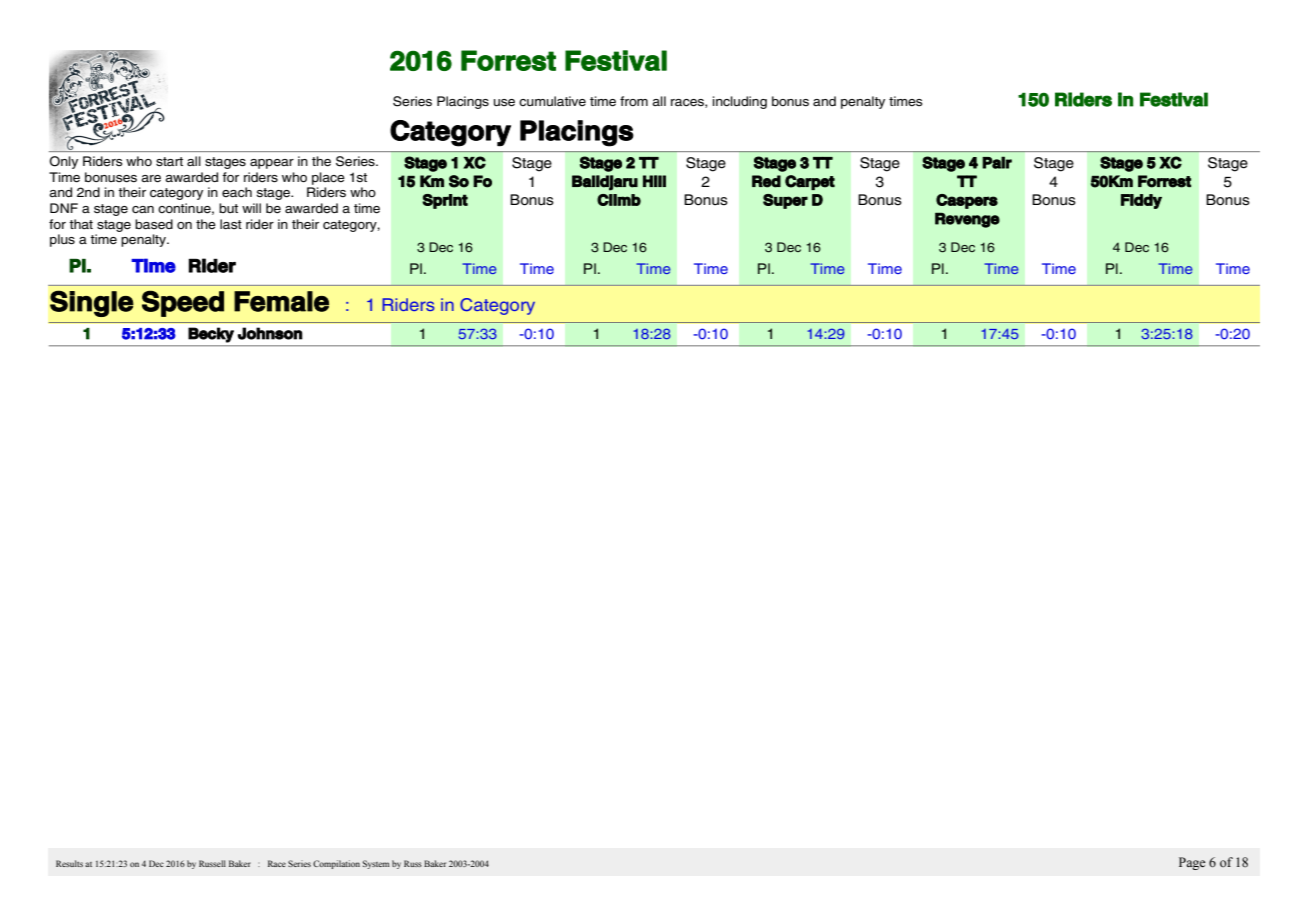 The image size is (1308, 924). Describe the element at coordinates (270, 333) in the screenshot. I see `Johnson` at that location.
